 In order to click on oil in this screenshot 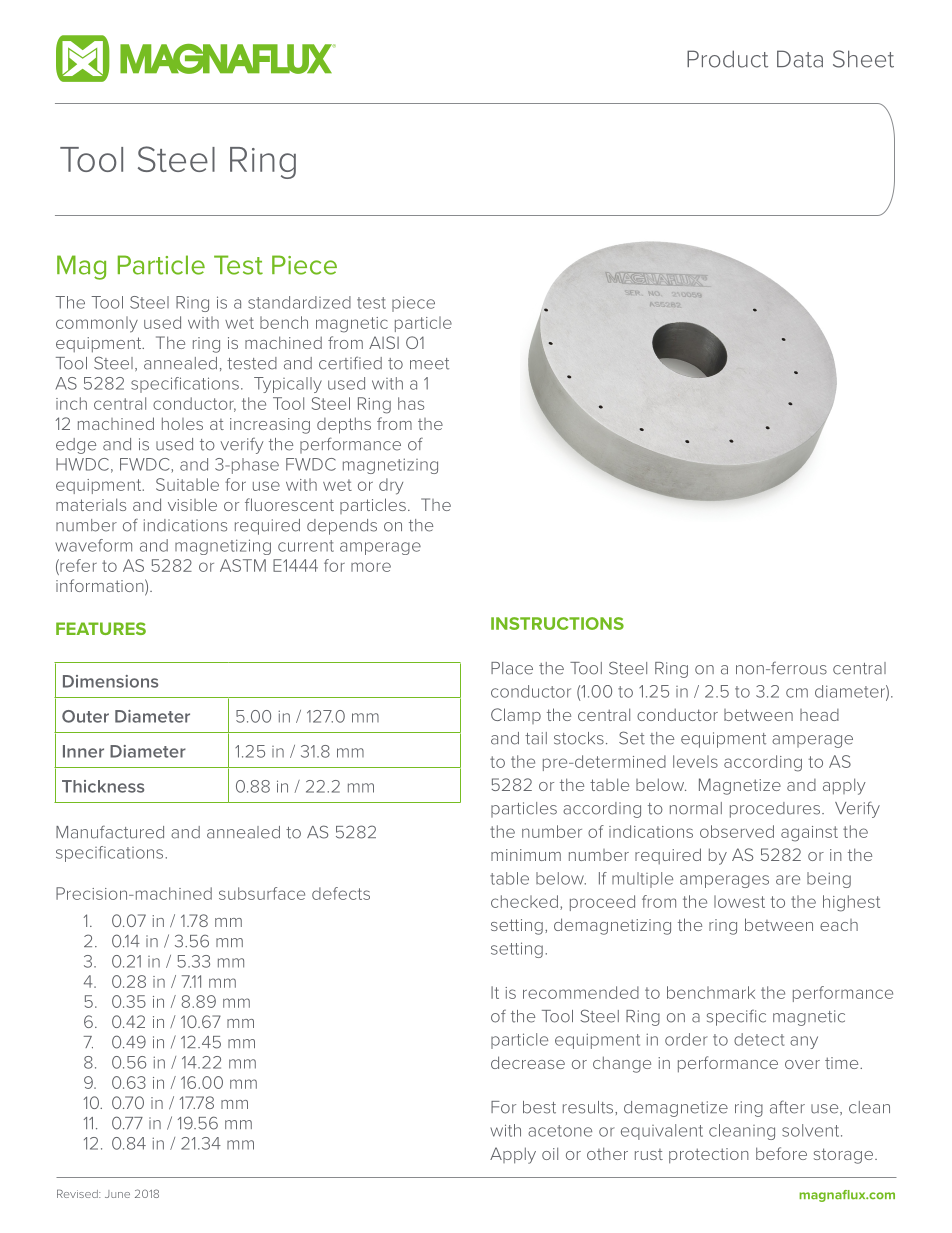, I will do `click(550, 1153)`.
